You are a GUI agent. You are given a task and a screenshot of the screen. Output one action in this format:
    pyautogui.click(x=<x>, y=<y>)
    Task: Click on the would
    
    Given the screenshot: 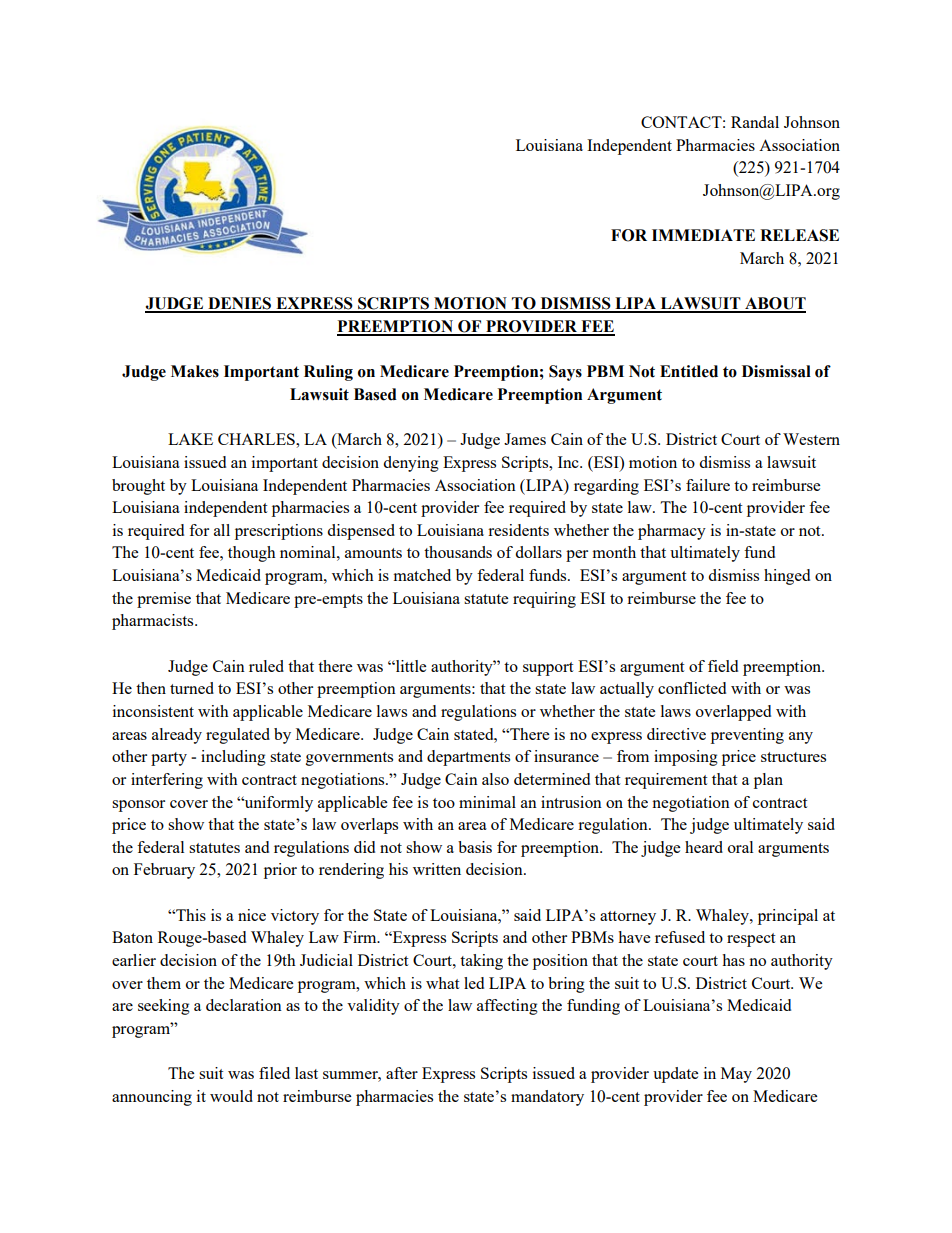 What is the action you would take?
    pyautogui.click(x=231, y=1096)
